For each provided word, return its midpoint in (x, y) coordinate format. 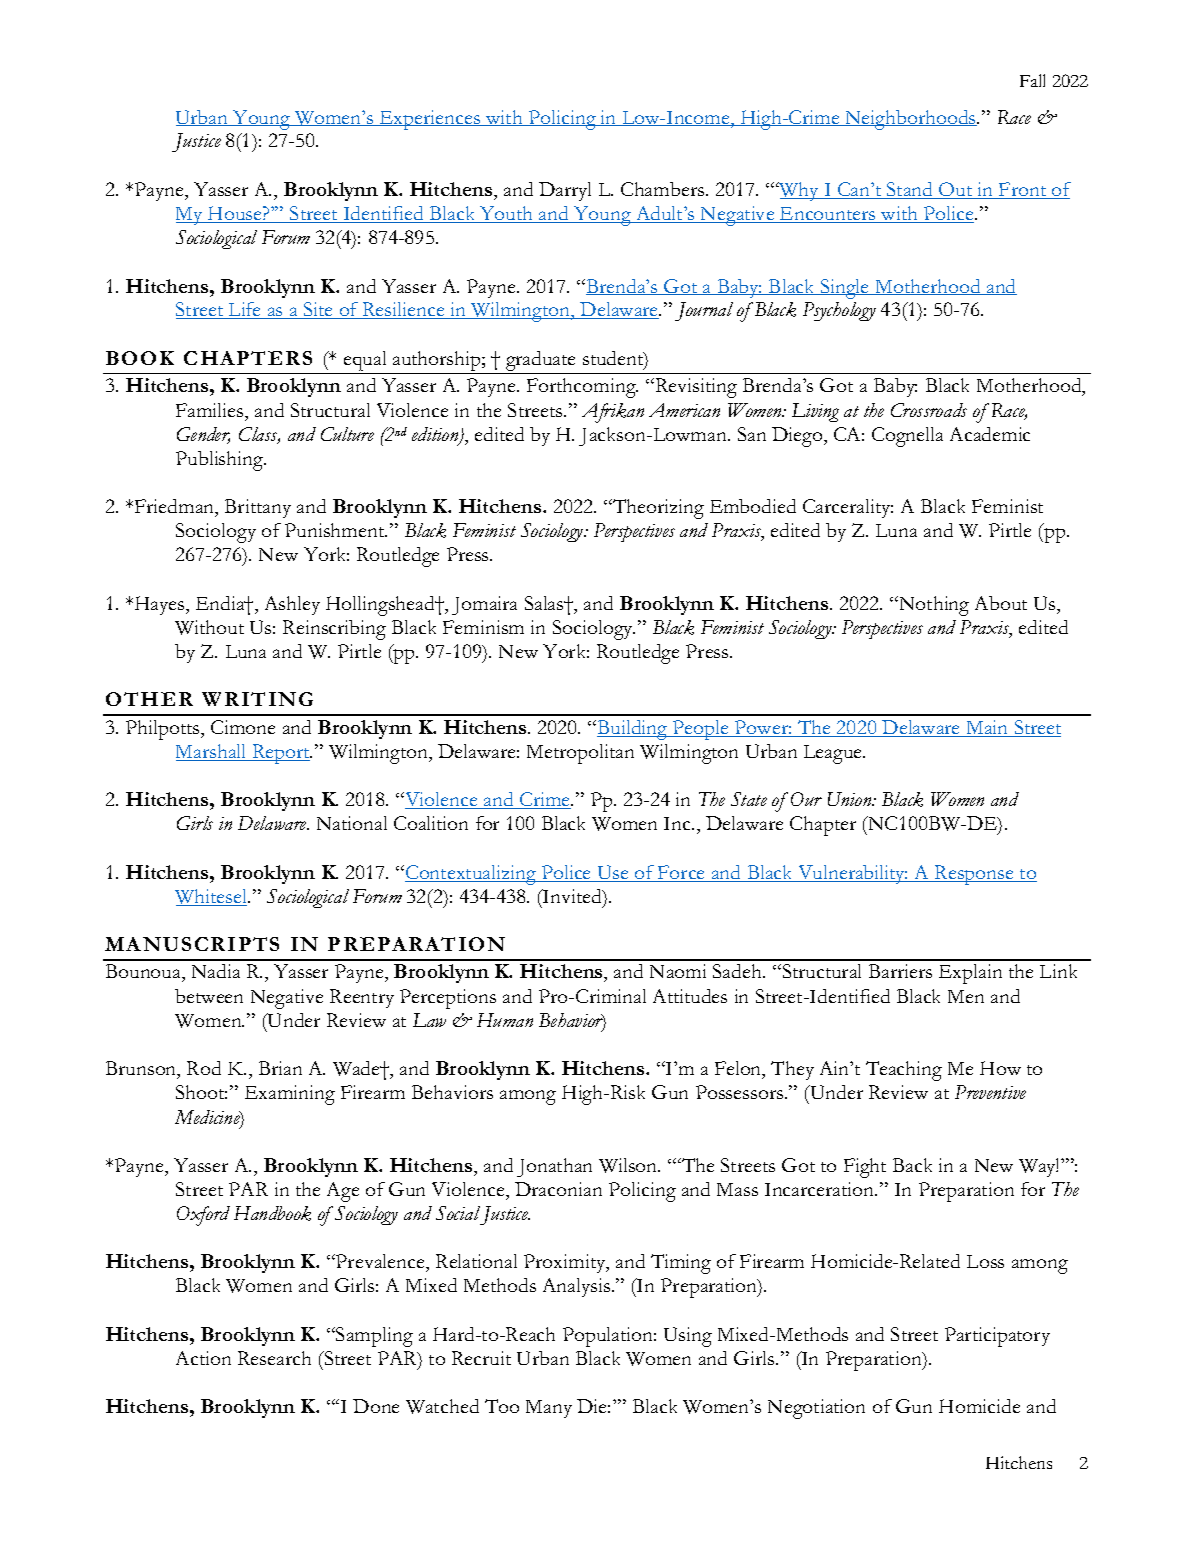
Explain (970, 974)
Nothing (933, 606)
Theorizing (657, 509)
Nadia (216, 971)
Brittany (258, 508)
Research (274, 1358)
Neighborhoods (910, 120)
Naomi (678, 971)
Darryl (565, 191)
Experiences (430, 120)
